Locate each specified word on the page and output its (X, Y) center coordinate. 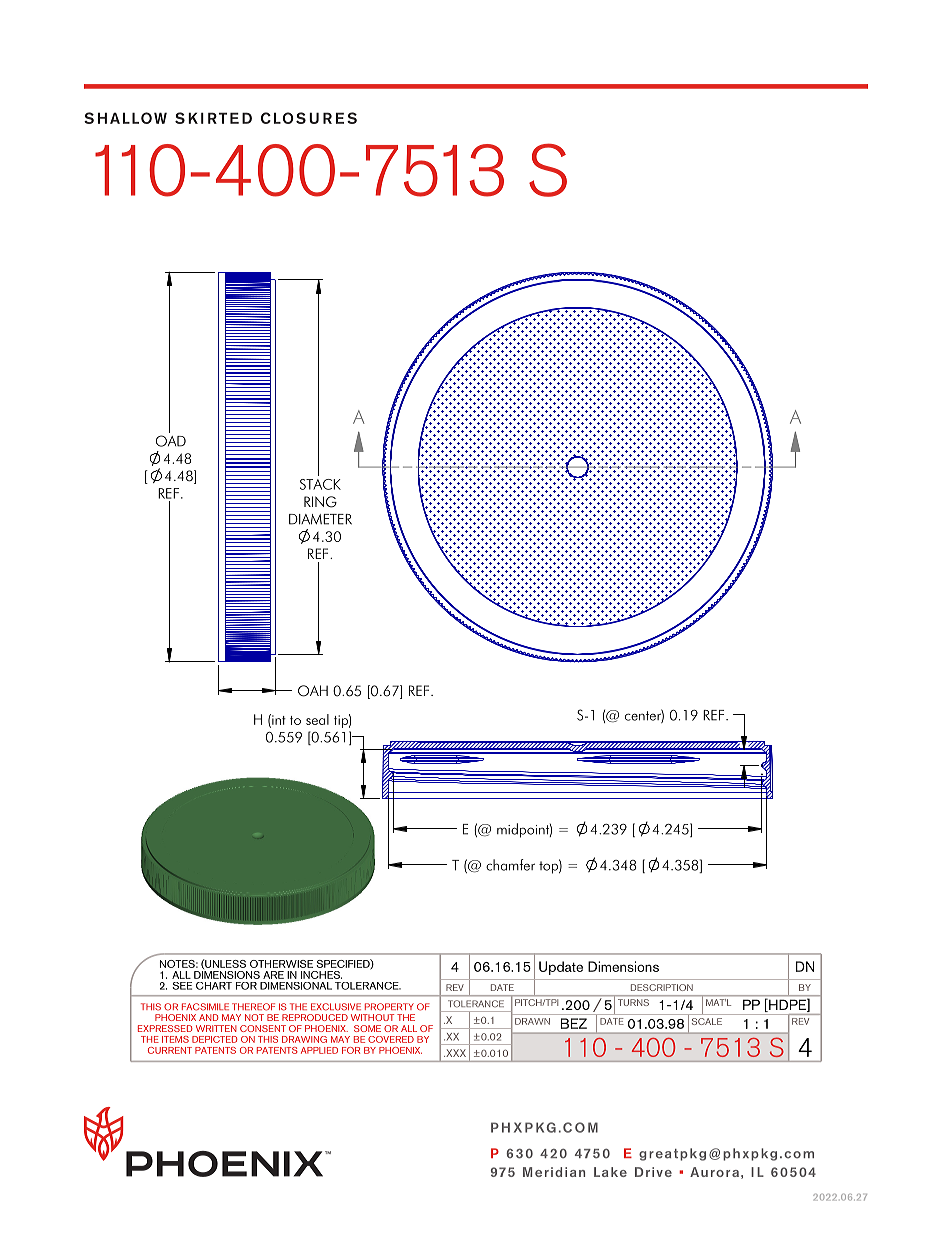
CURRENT (170, 1050)
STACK (320, 484)
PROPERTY (389, 1007)
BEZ (574, 1023)
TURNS (633, 1002)
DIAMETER (320, 519)
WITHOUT (372, 1017)
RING (320, 502)
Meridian (554, 1172)
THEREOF (253, 1007)
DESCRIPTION (662, 987)
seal (317, 719)
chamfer (510, 865)
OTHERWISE (281, 964)
